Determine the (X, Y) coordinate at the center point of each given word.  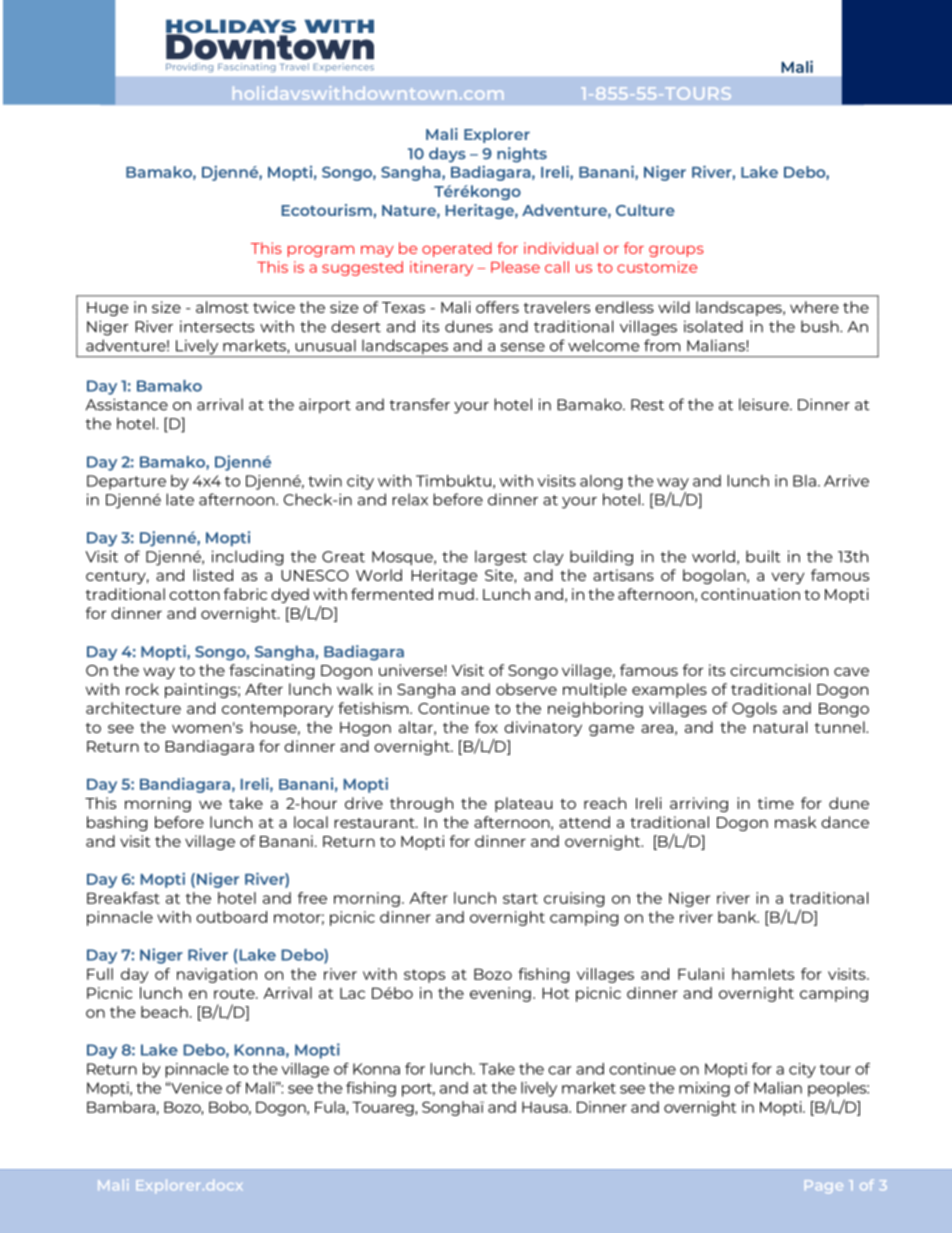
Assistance (127, 404)
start (520, 898)
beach (164, 1012)
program (321, 251)
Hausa (546, 1107)
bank (738, 917)
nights (522, 155)
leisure (765, 404)
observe (526, 689)
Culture (645, 210)
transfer (419, 404)
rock (142, 689)
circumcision (779, 670)
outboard (231, 917)
